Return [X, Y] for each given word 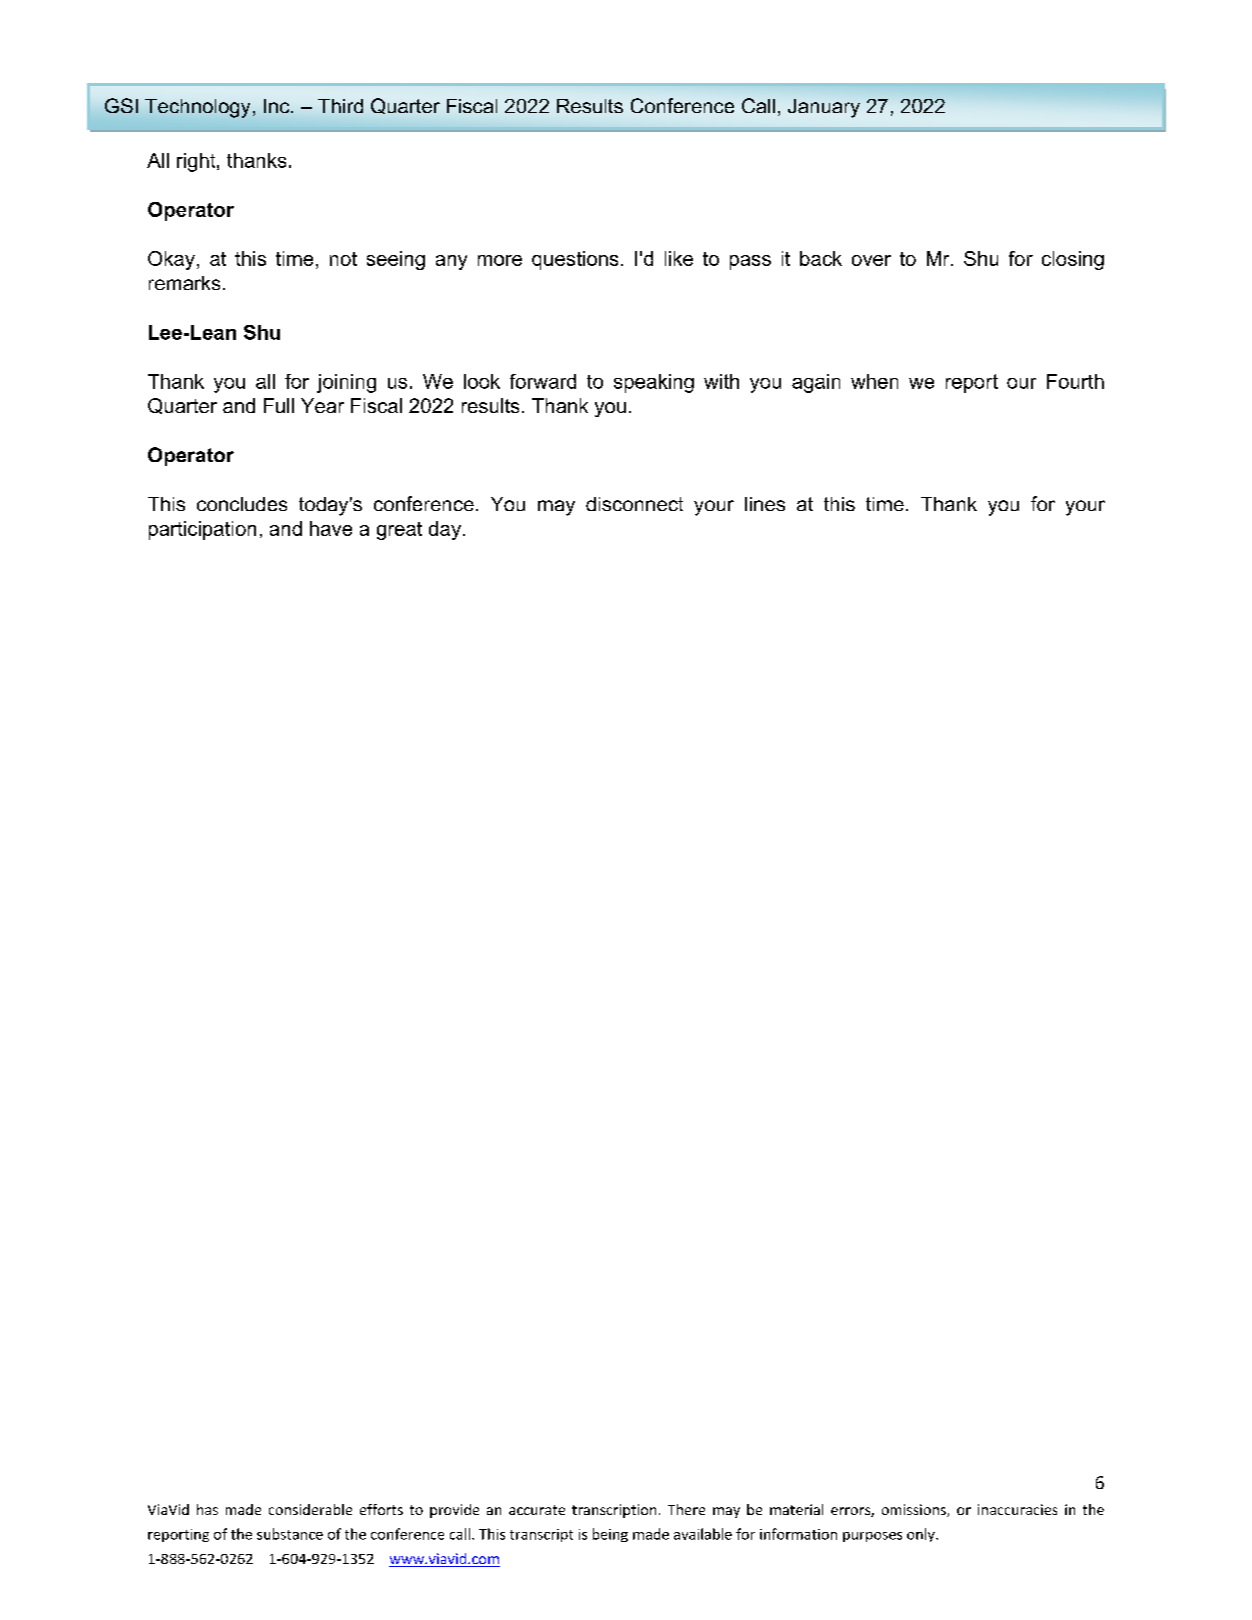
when [874, 381]
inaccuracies [1017, 1509]
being [610, 1535]
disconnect [634, 504]
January [824, 108]
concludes [242, 504]
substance [290, 1534]
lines [765, 504]
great [399, 531]
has [207, 1509]
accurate [537, 1510]
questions [575, 260]
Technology [197, 108]
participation [202, 530]
